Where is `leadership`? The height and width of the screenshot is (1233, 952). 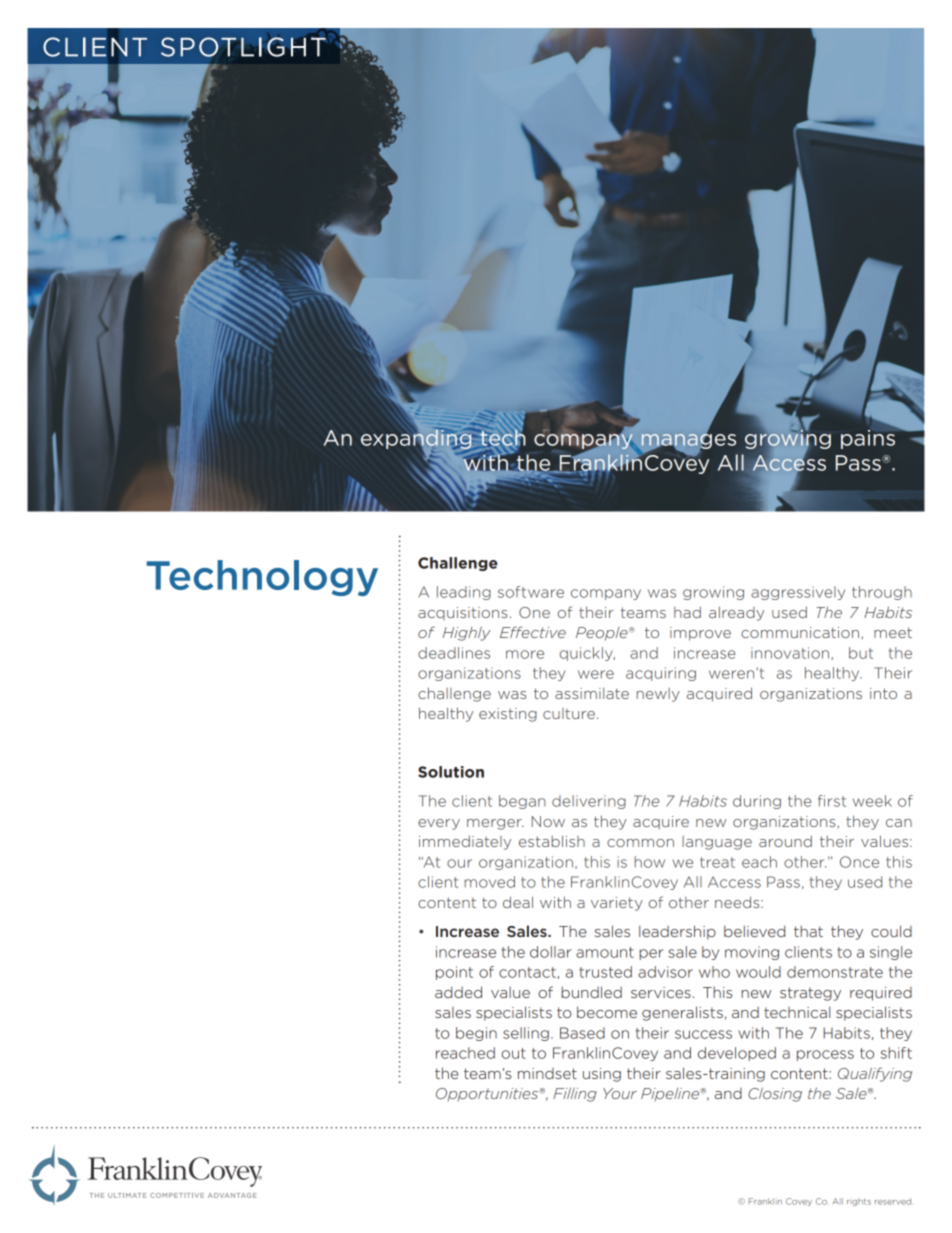 leadership is located at coordinates (677, 932).
